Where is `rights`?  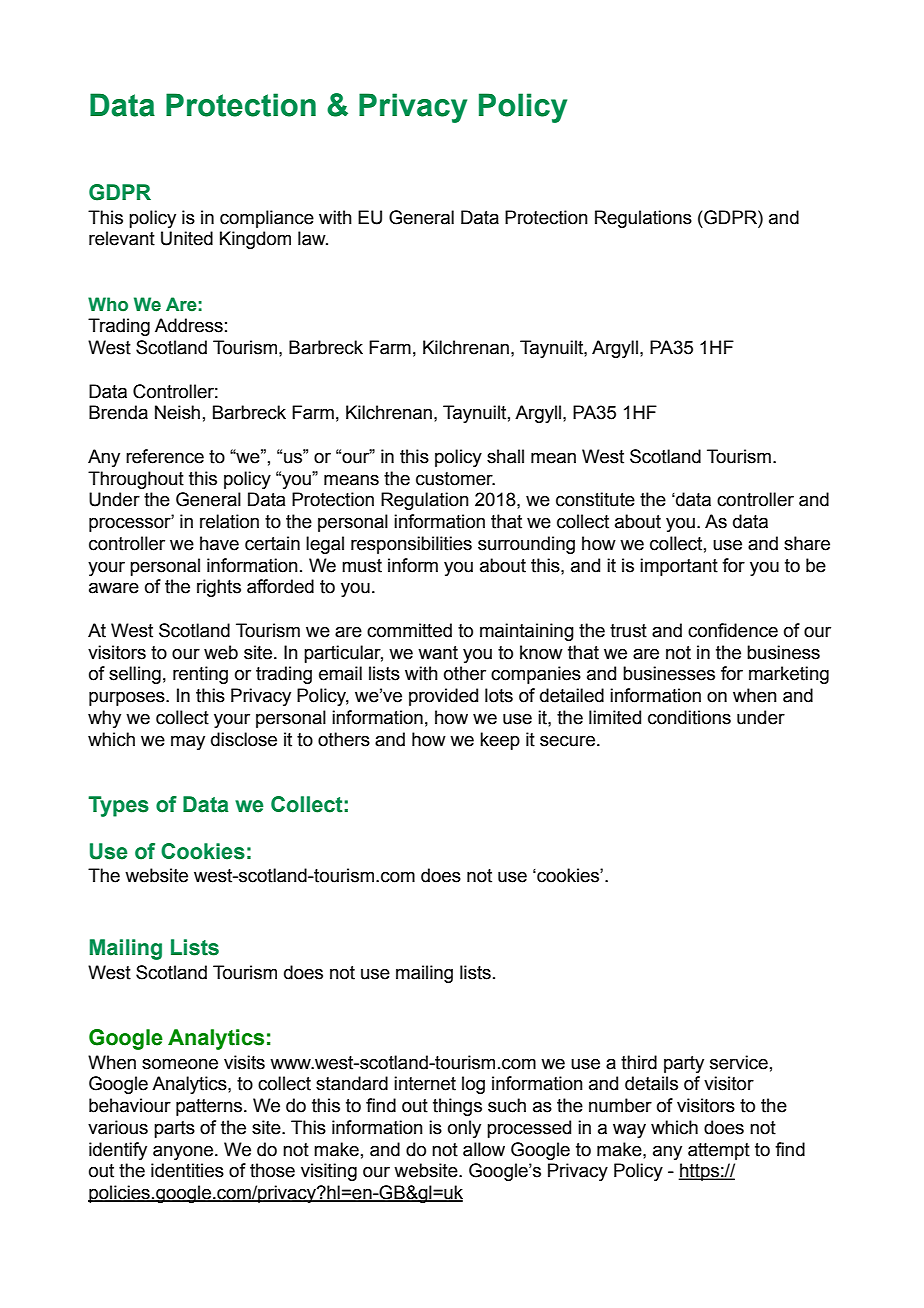
rights is located at coordinates (219, 588).
